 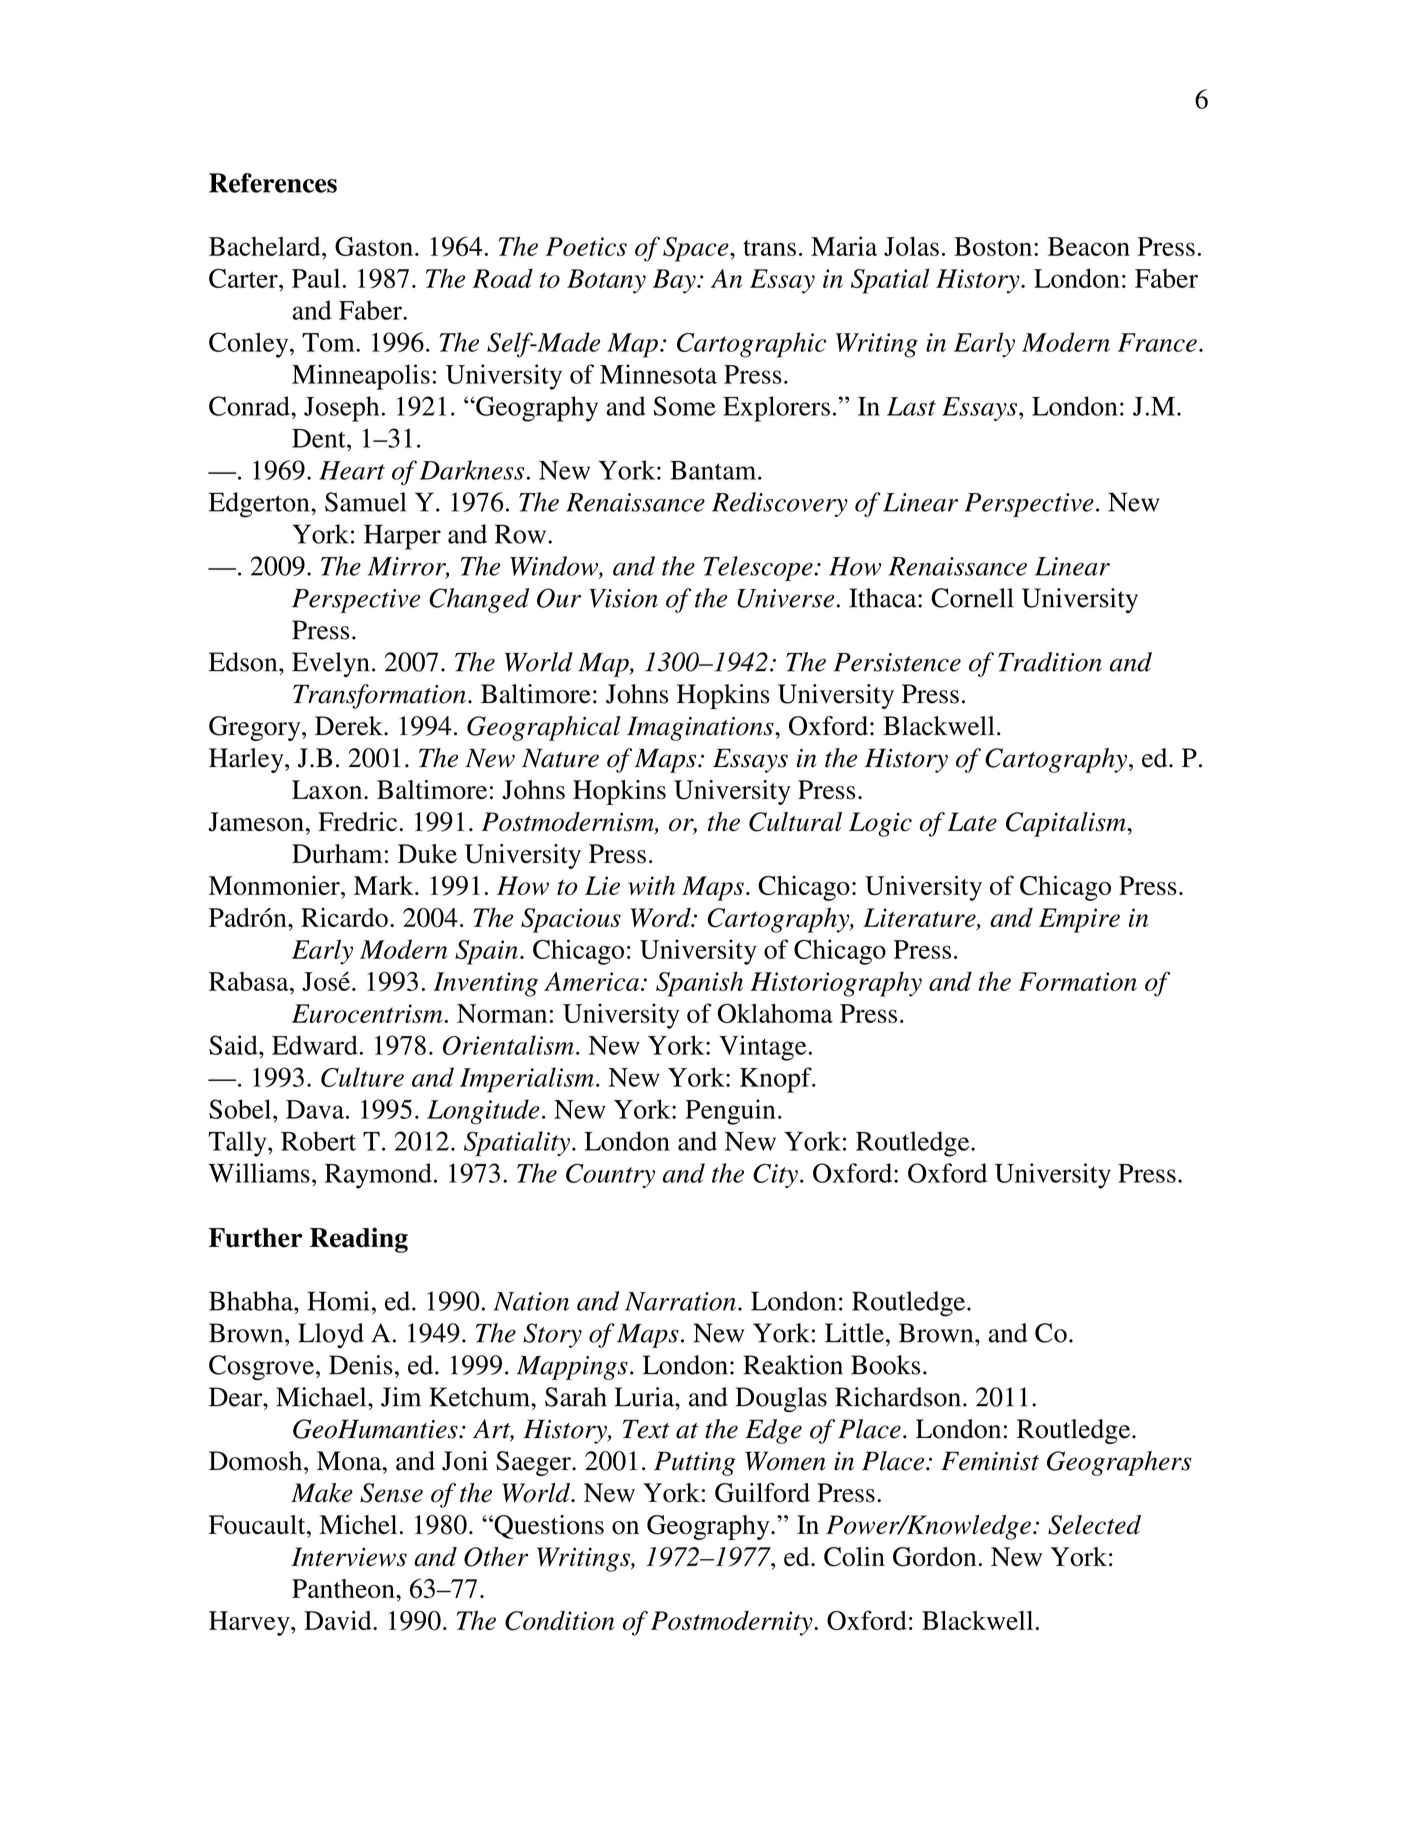 What do you see at coordinates (374, 246) in the screenshot?
I see `Gaston` at bounding box center [374, 246].
